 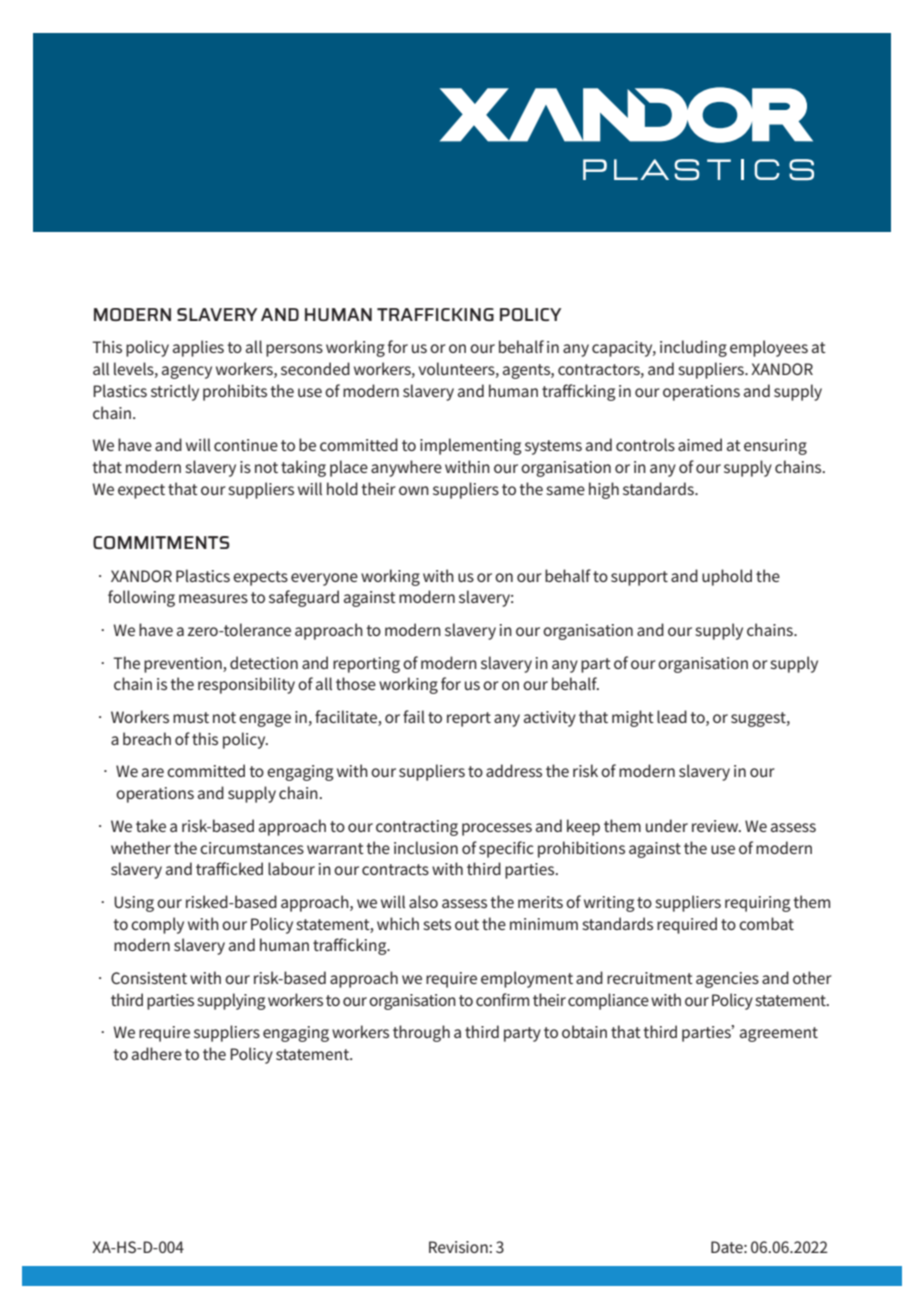 I want to click on review, so click(x=716, y=826).
